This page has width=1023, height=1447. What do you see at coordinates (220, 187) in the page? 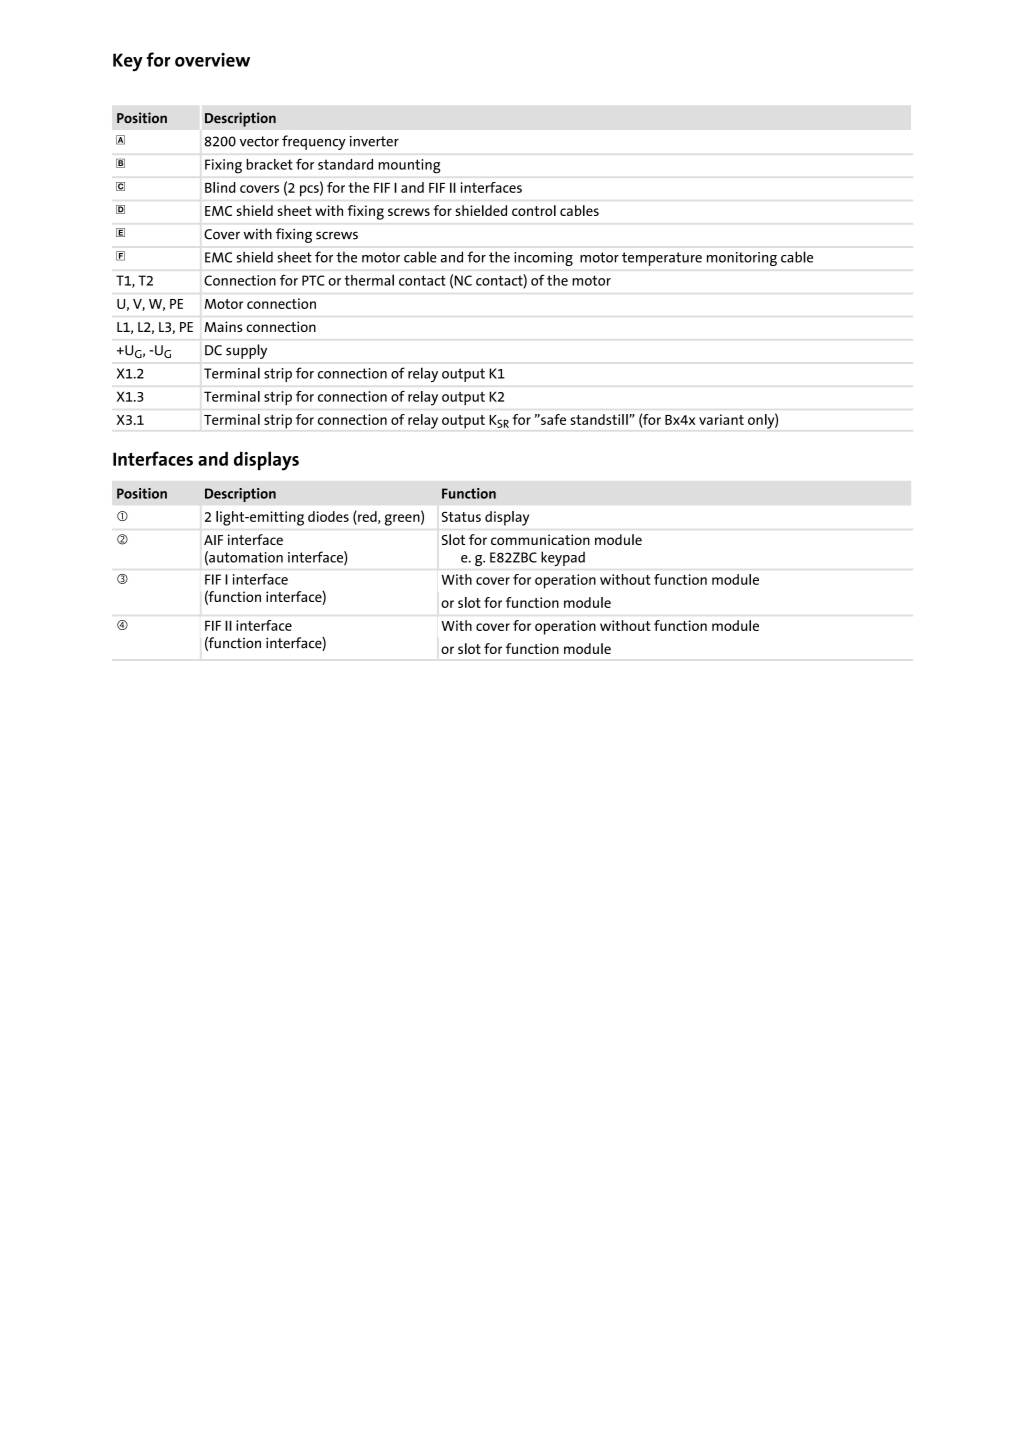
I see `Blind` at bounding box center [220, 187].
